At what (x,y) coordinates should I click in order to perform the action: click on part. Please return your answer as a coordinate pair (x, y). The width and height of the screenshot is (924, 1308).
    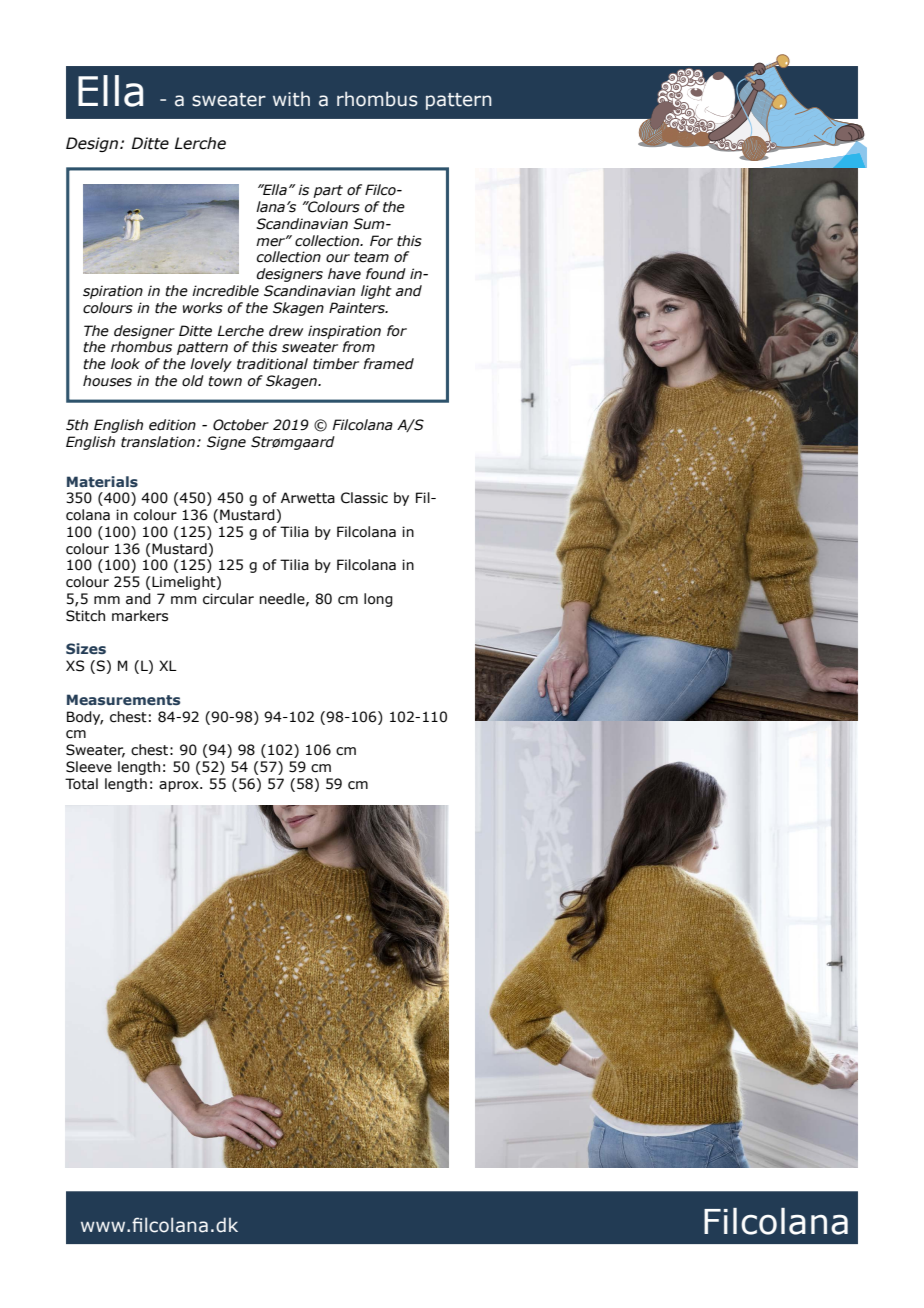
    Looking at the image, I should click on (328, 191).
